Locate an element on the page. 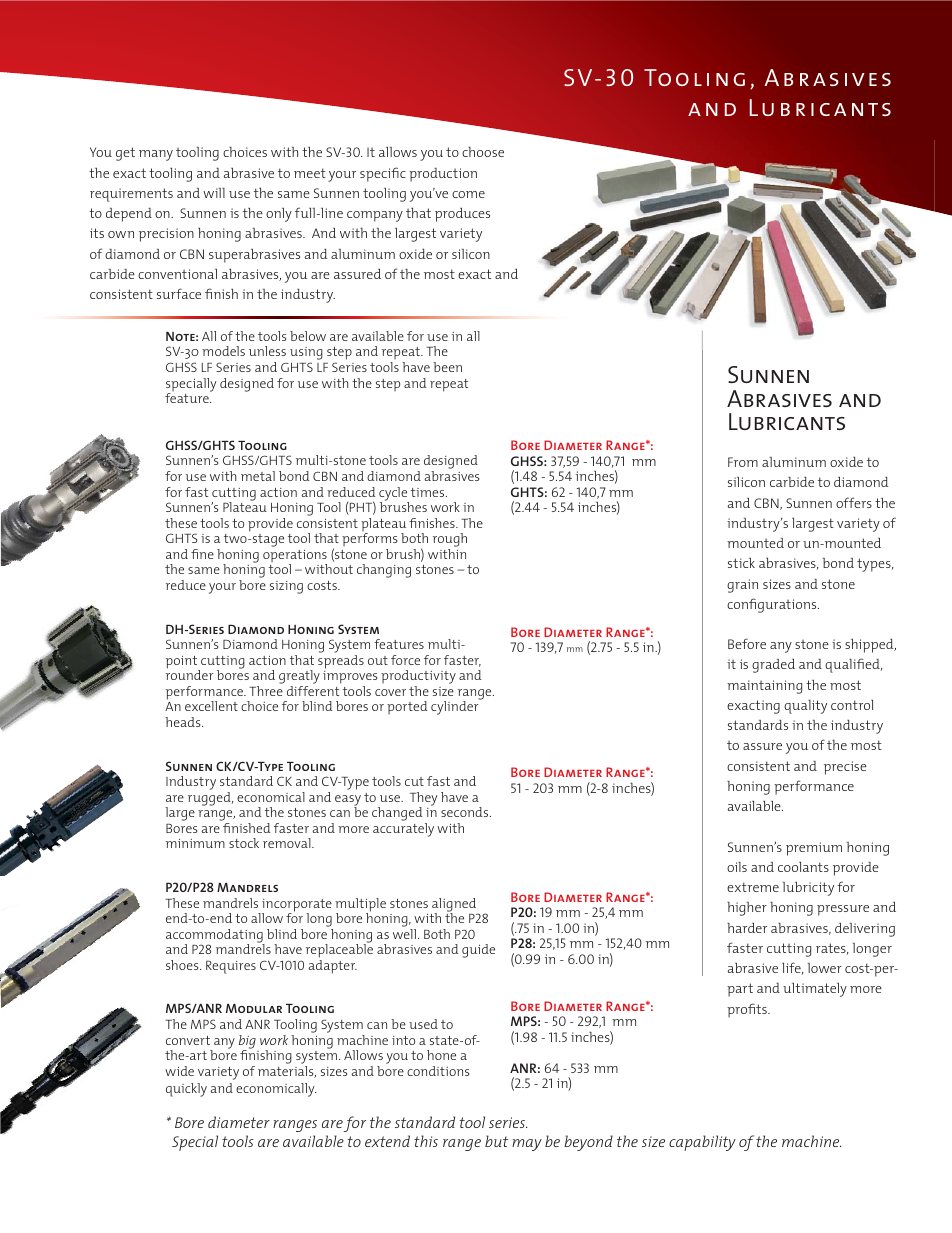 Image resolution: width=952 pixels, height=1233 pixels. models is located at coordinates (223, 351).
